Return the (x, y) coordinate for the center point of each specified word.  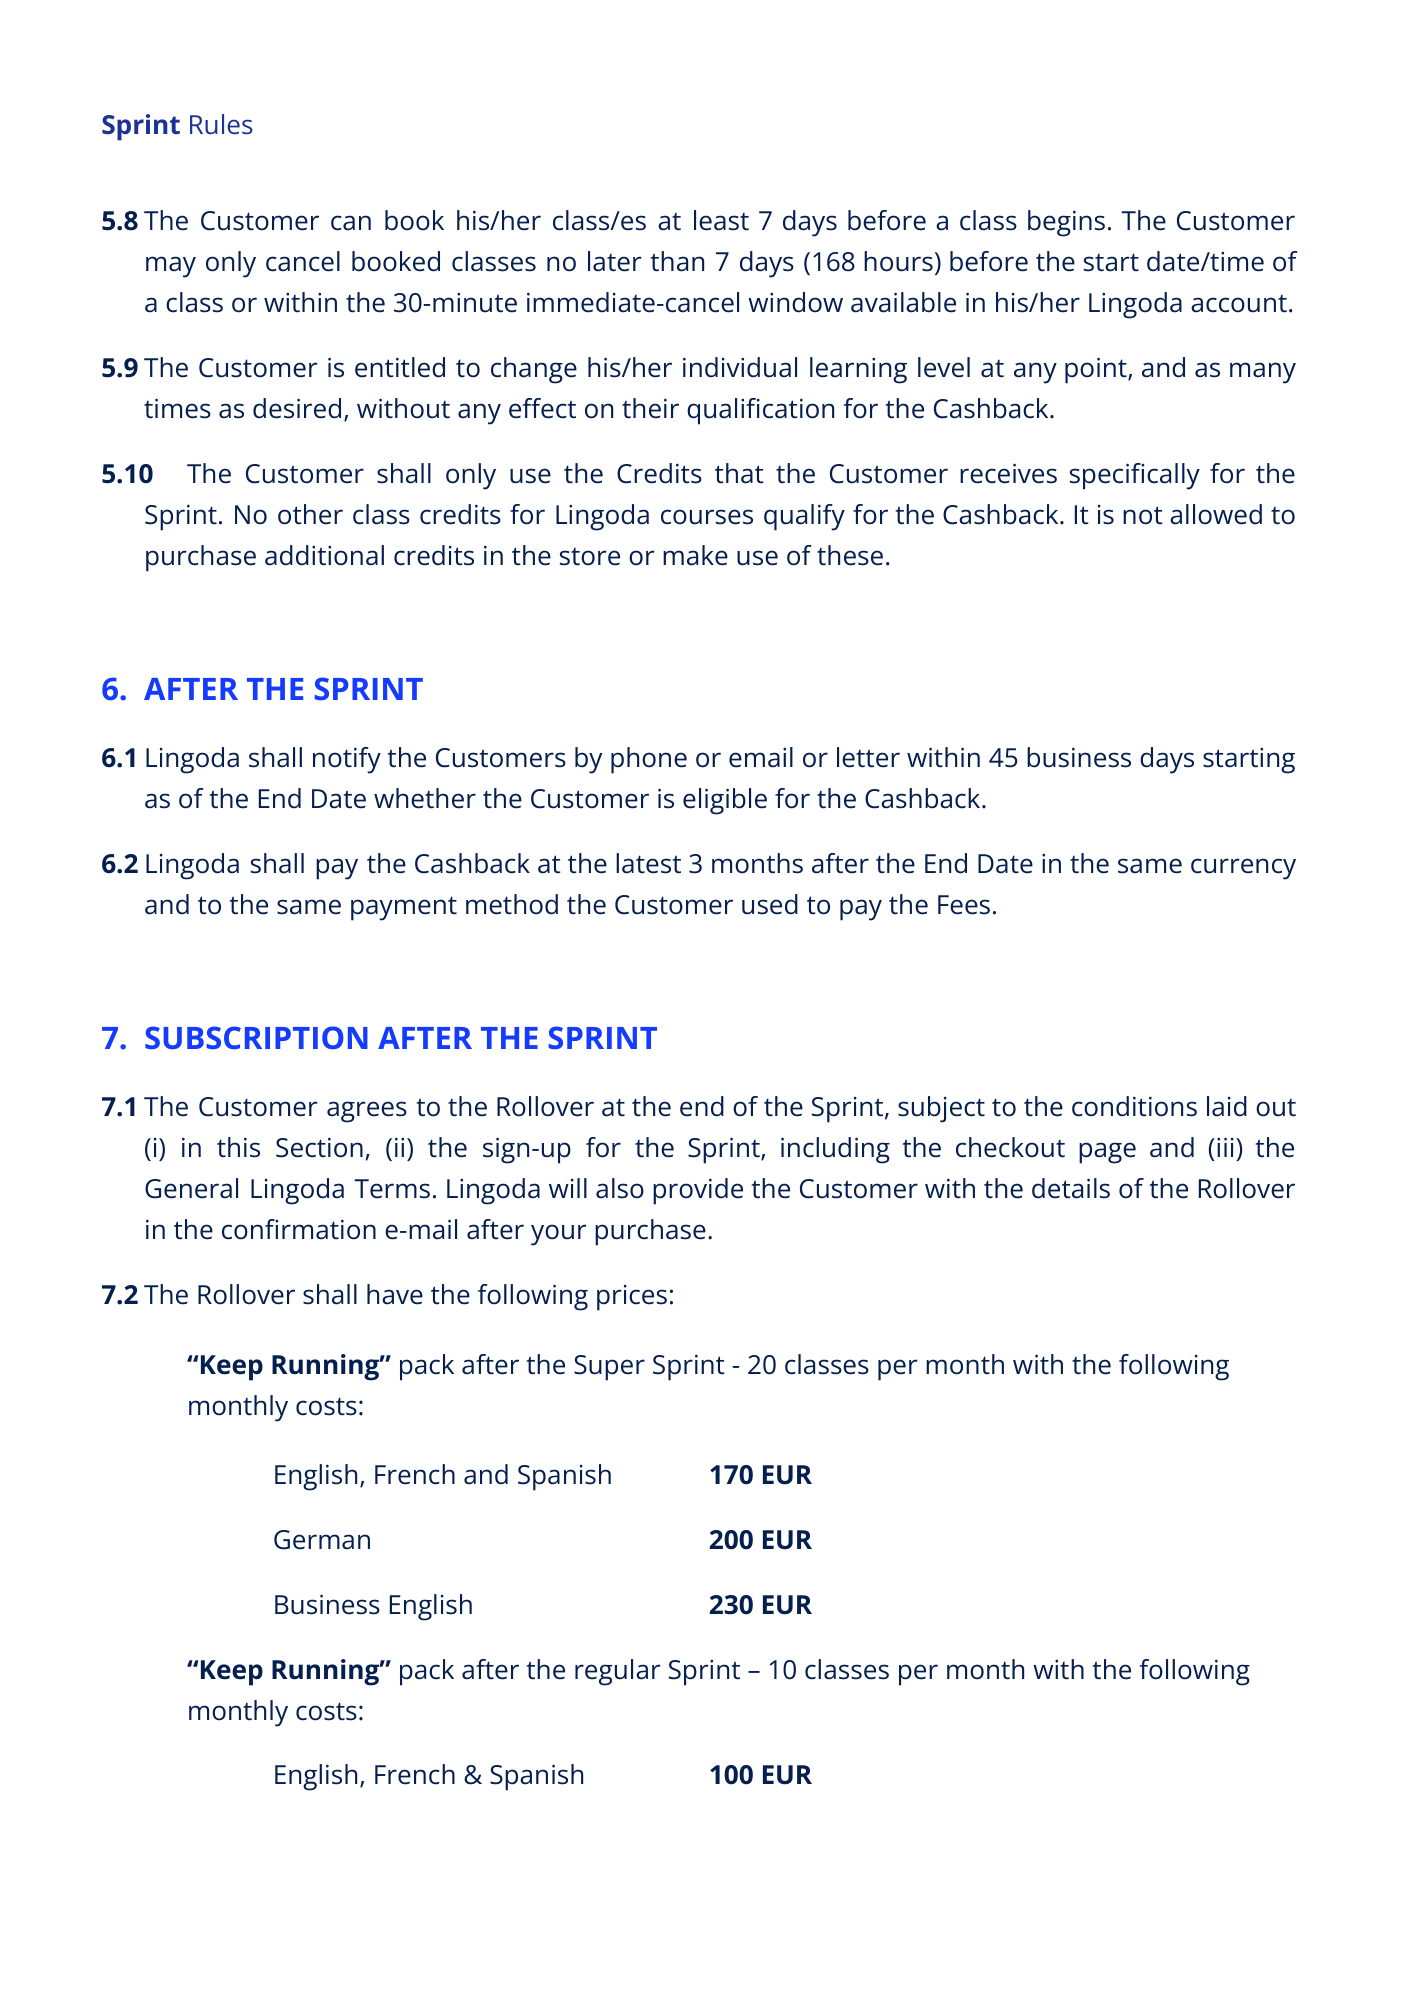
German (322, 1540)
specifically (1135, 476)
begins (1066, 223)
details (1071, 1188)
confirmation (299, 1229)
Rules (221, 124)
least (721, 220)
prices (632, 1298)
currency (1243, 869)
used (770, 904)
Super (609, 1368)
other (310, 514)
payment (404, 908)
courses (707, 517)
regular (618, 1672)
